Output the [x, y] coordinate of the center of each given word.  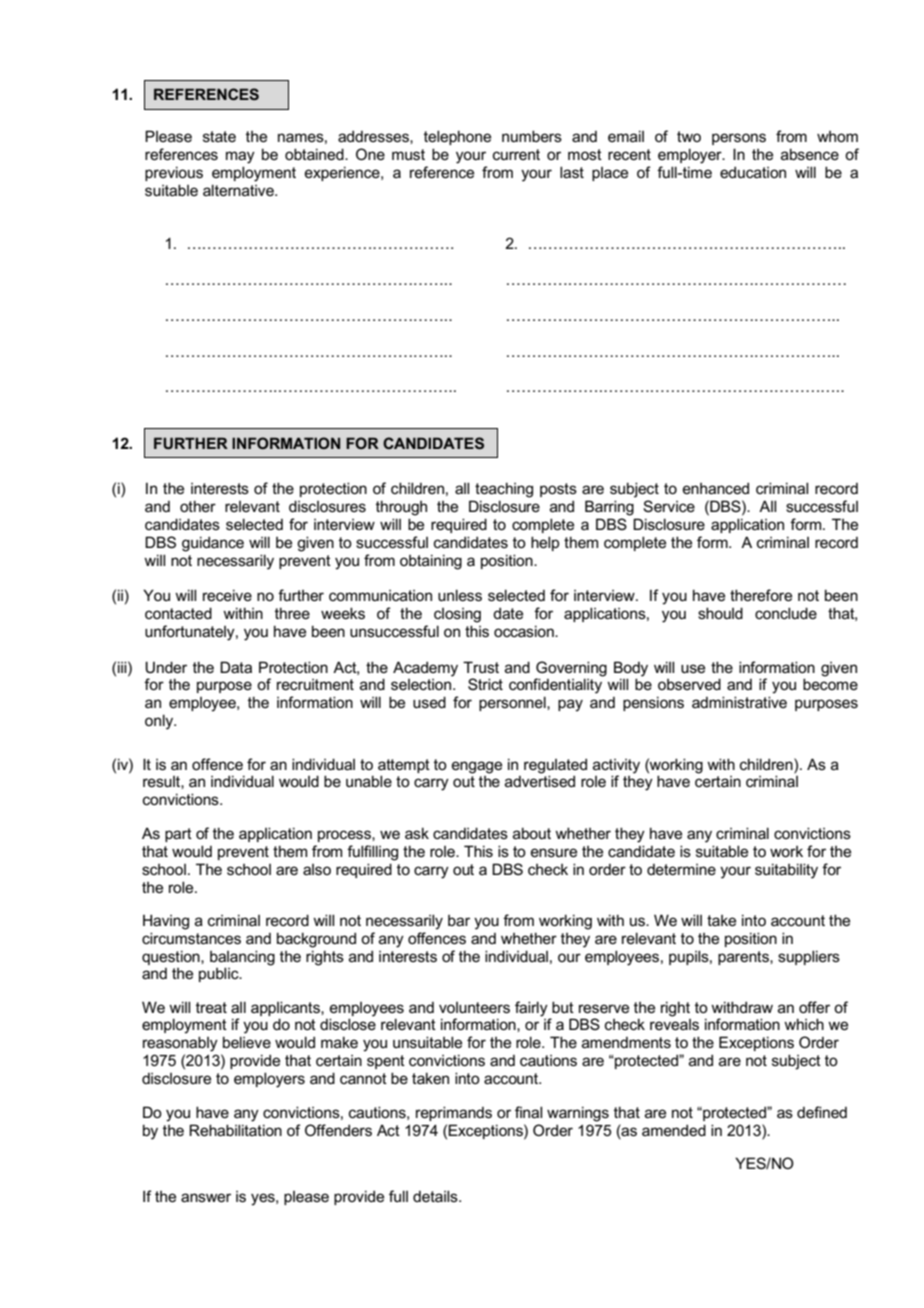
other [198, 506]
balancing [242, 958]
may [240, 157]
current [516, 154]
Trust [481, 667]
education [753, 172]
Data [236, 667]
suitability [786, 871]
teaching [504, 490]
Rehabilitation [235, 1130]
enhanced [716, 488]
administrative [739, 702]
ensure [554, 852]
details [436, 1196]
